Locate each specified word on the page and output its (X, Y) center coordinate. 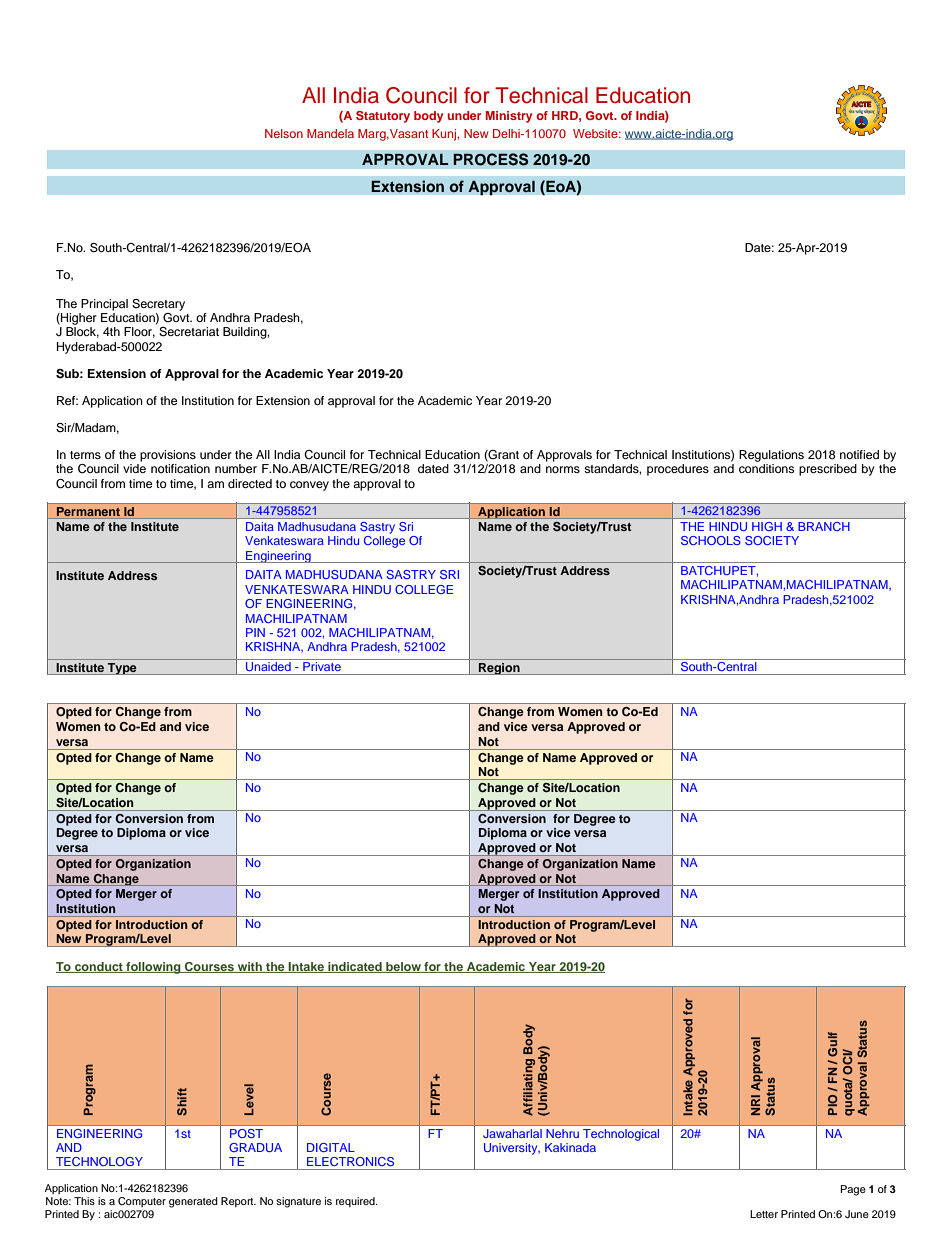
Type (122, 669)
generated (193, 1202)
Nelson (284, 133)
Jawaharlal (512, 1133)
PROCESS (491, 159)
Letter (764, 1214)
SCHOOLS (711, 540)
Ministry (509, 117)
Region (499, 669)
